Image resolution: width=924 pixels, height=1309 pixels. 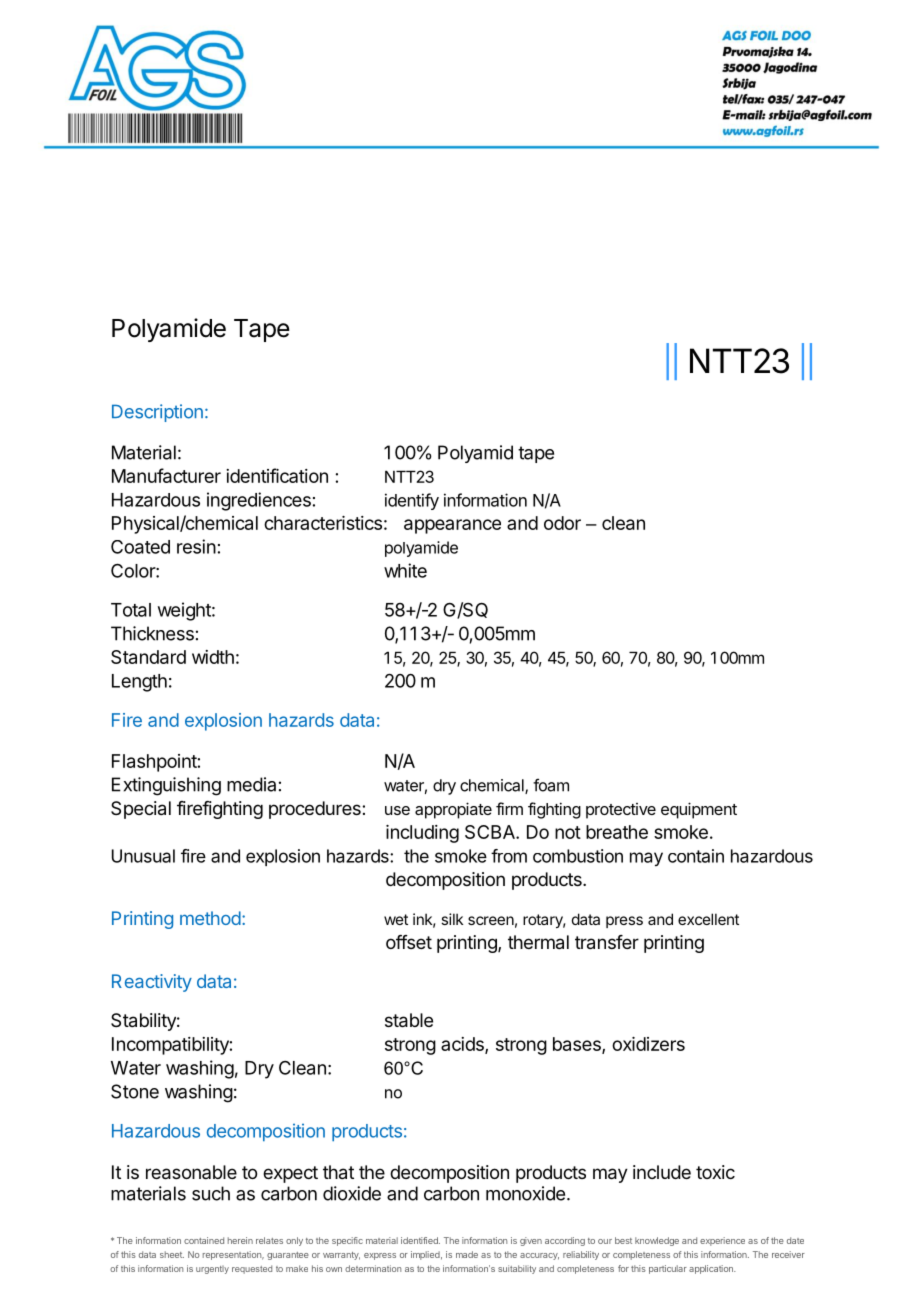 I want to click on including, so click(x=422, y=834).
